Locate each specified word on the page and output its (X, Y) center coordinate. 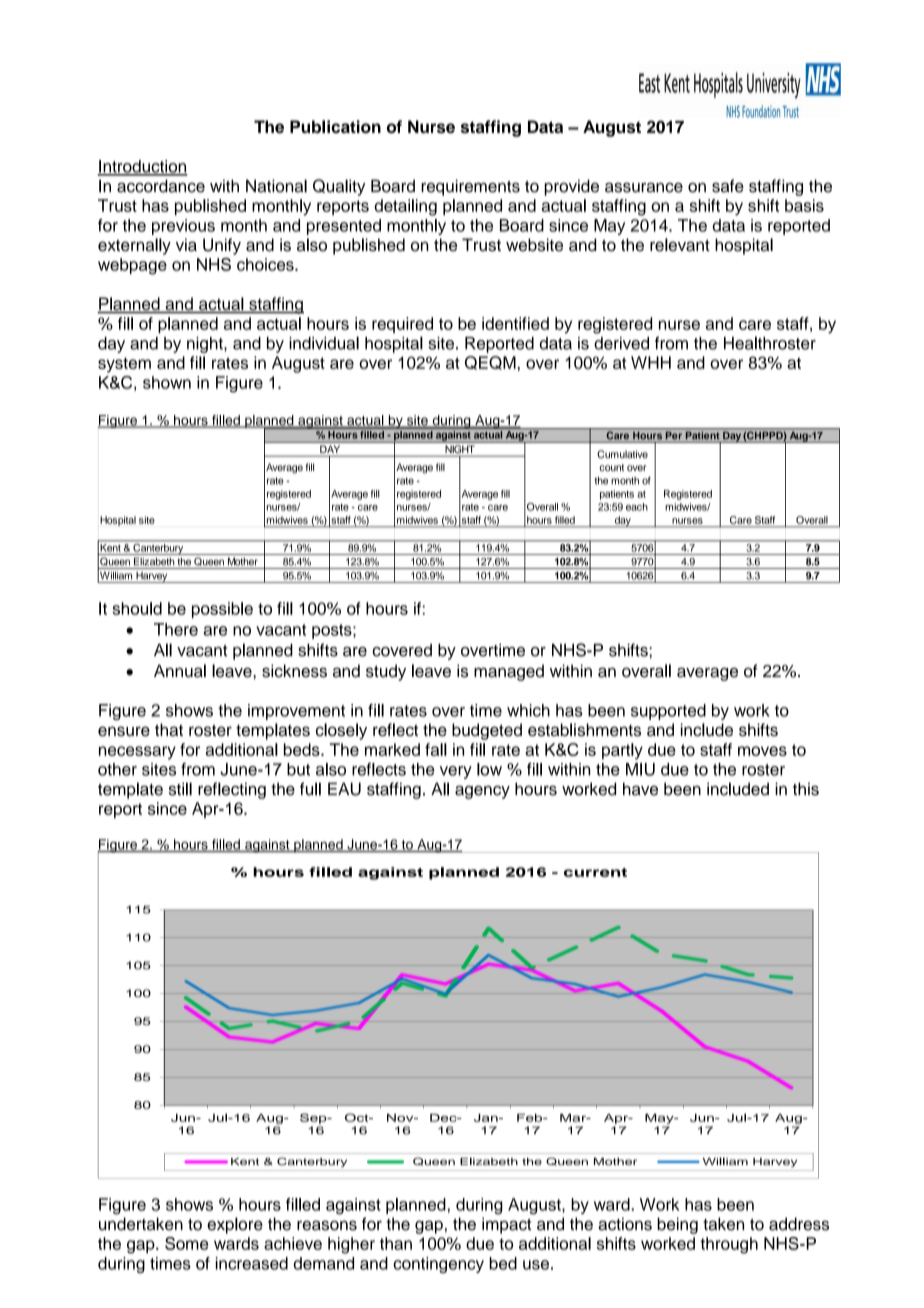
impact (506, 1225)
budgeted (487, 731)
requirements (470, 187)
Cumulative (622, 454)
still (180, 789)
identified (515, 323)
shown (167, 382)
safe (728, 186)
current (595, 872)
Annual (180, 671)
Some (186, 1243)
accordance (161, 186)
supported (668, 712)
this (806, 789)
